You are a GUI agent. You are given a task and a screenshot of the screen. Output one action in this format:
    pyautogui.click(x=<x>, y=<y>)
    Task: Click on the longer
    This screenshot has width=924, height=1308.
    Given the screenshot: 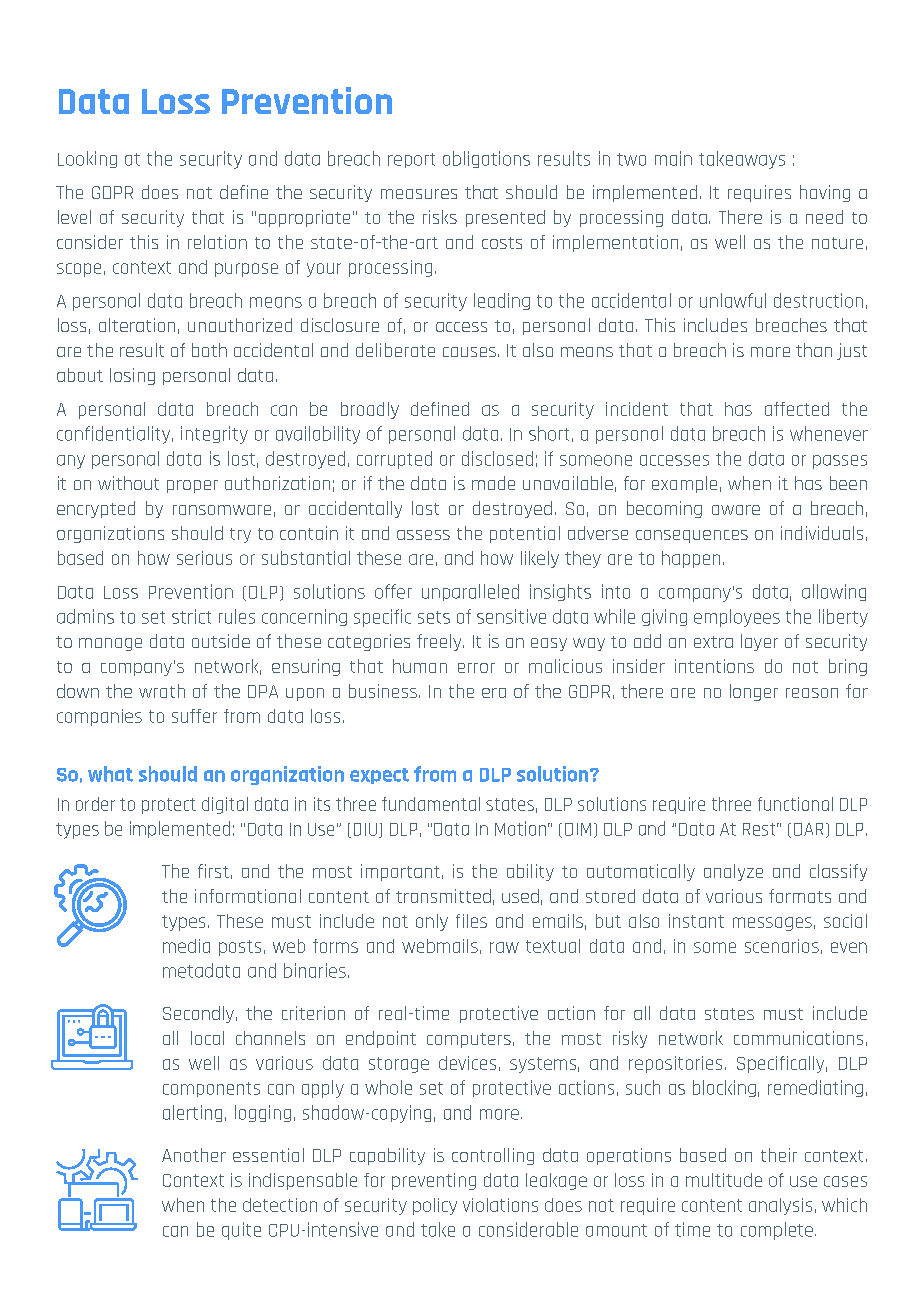 What is the action you would take?
    pyautogui.click(x=754, y=692)
